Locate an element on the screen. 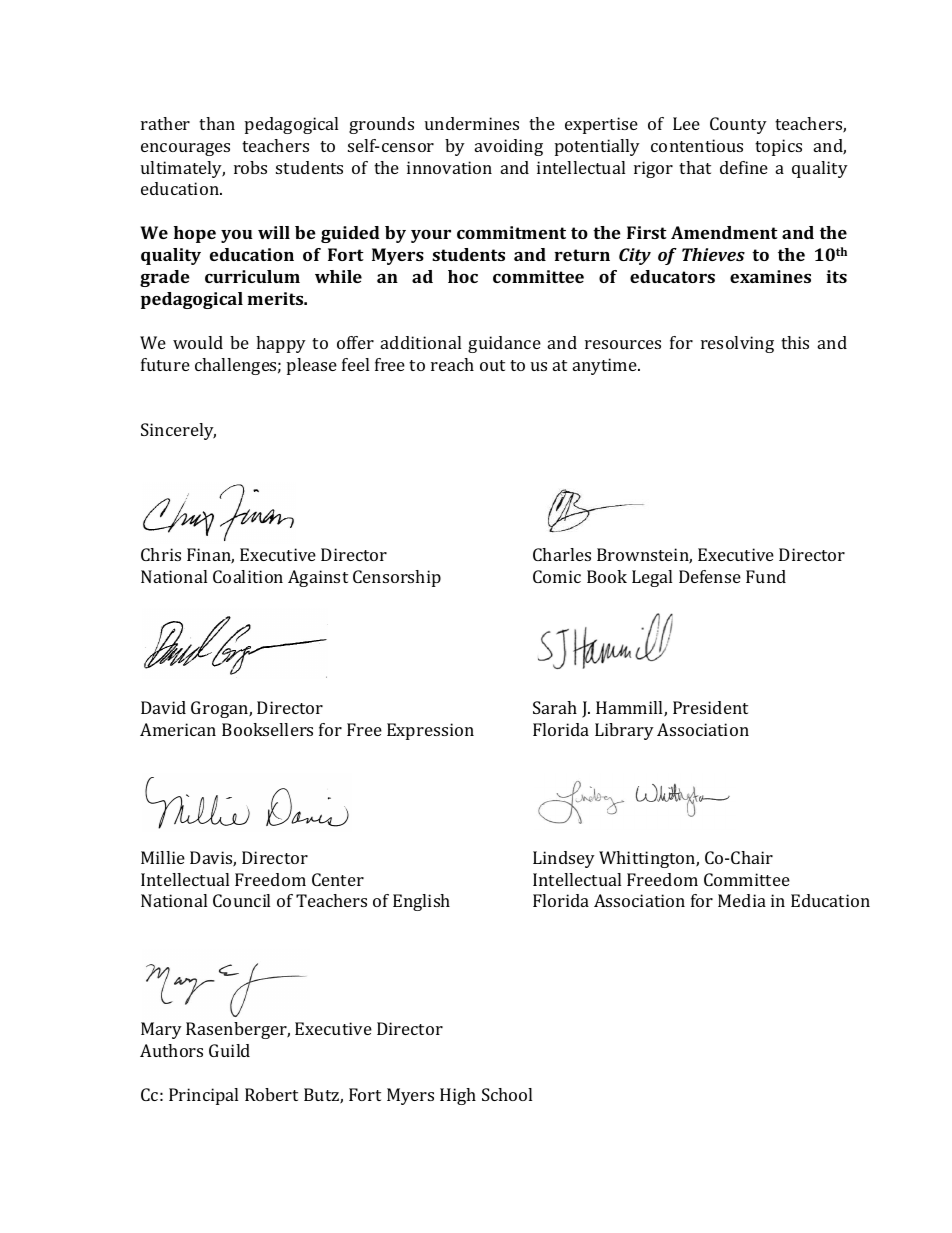 The height and width of the screenshot is (1233, 952). President is located at coordinates (710, 707).
